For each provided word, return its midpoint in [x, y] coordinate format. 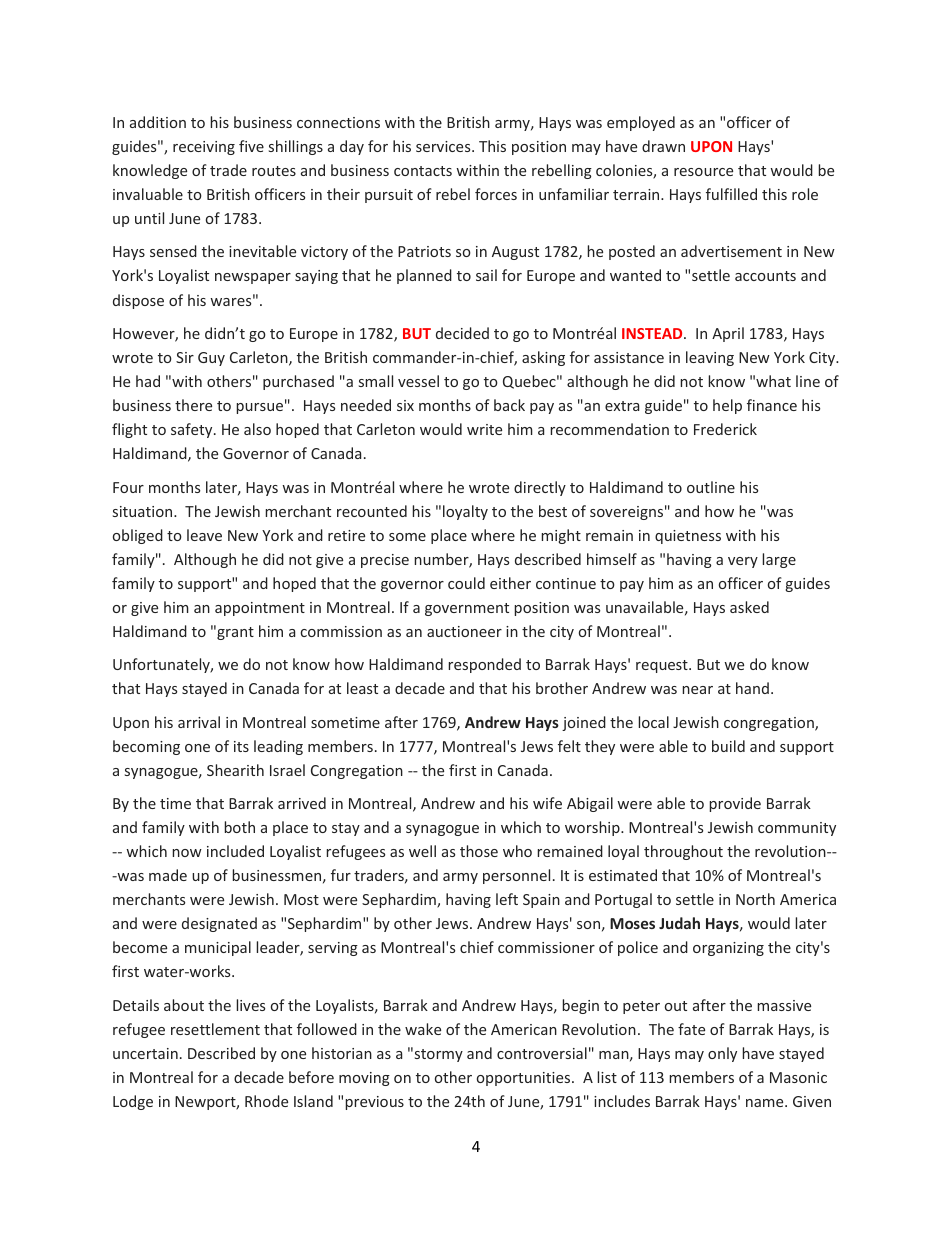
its [241, 746]
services [444, 146]
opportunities [525, 1079]
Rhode [266, 1101]
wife [547, 803]
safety [193, 430]
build [728, 746]
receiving [204, 148]
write [484, 429]
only [722, 1054]
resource [703, 172]
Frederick [725, 429]
